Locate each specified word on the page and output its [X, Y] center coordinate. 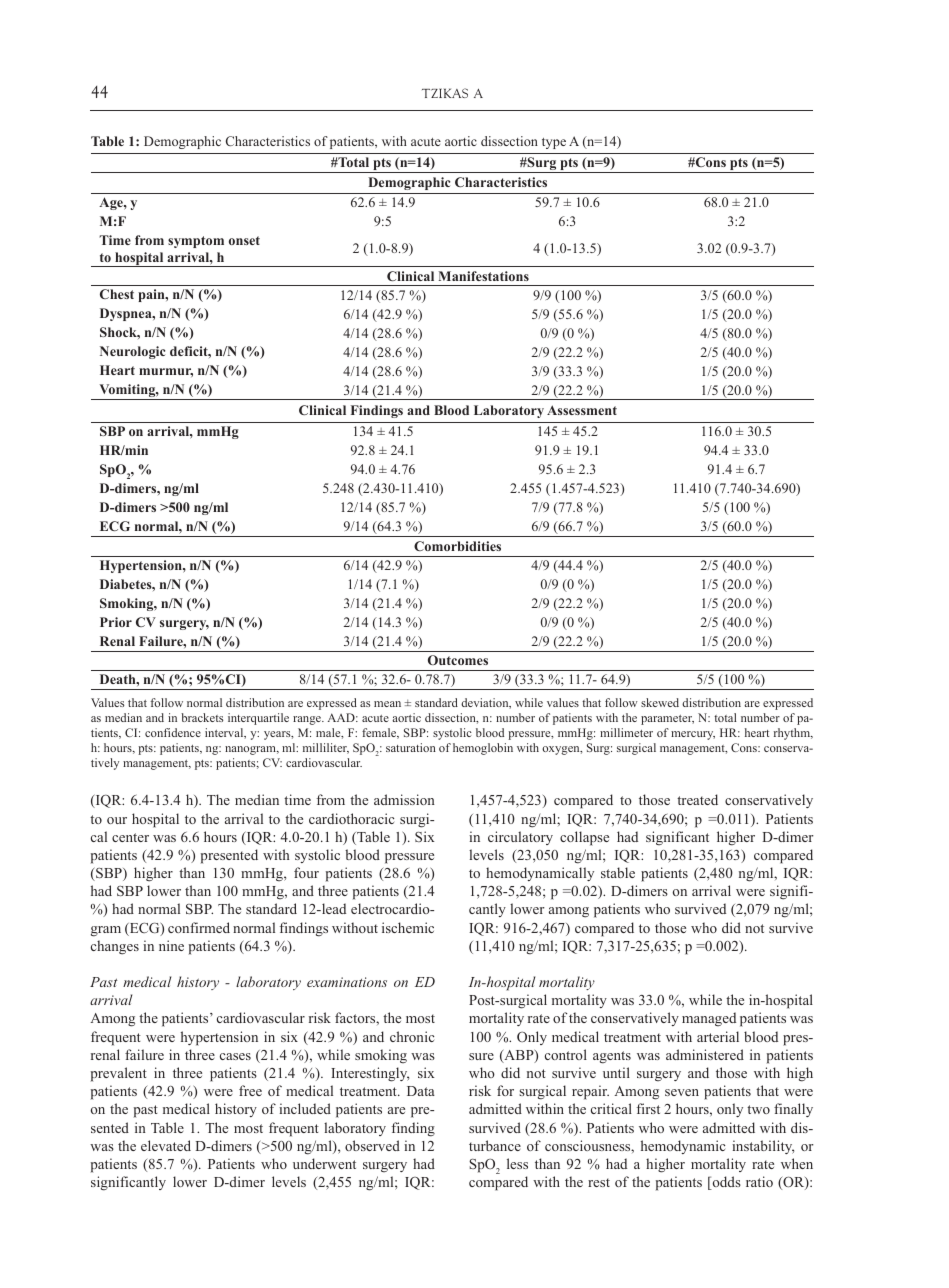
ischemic [408, 927]
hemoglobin [483, 749]
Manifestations [484, 276]
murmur [166, 372]
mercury [693, 735]
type [554, 143]
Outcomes [458, 660]
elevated [166, 1145]
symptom [196, 242]
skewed [660, 702]
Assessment [582, 410]
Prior [116, 622]
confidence [173, 732]
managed [709, 1019]
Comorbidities [457, 546]
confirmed [199, 927]
